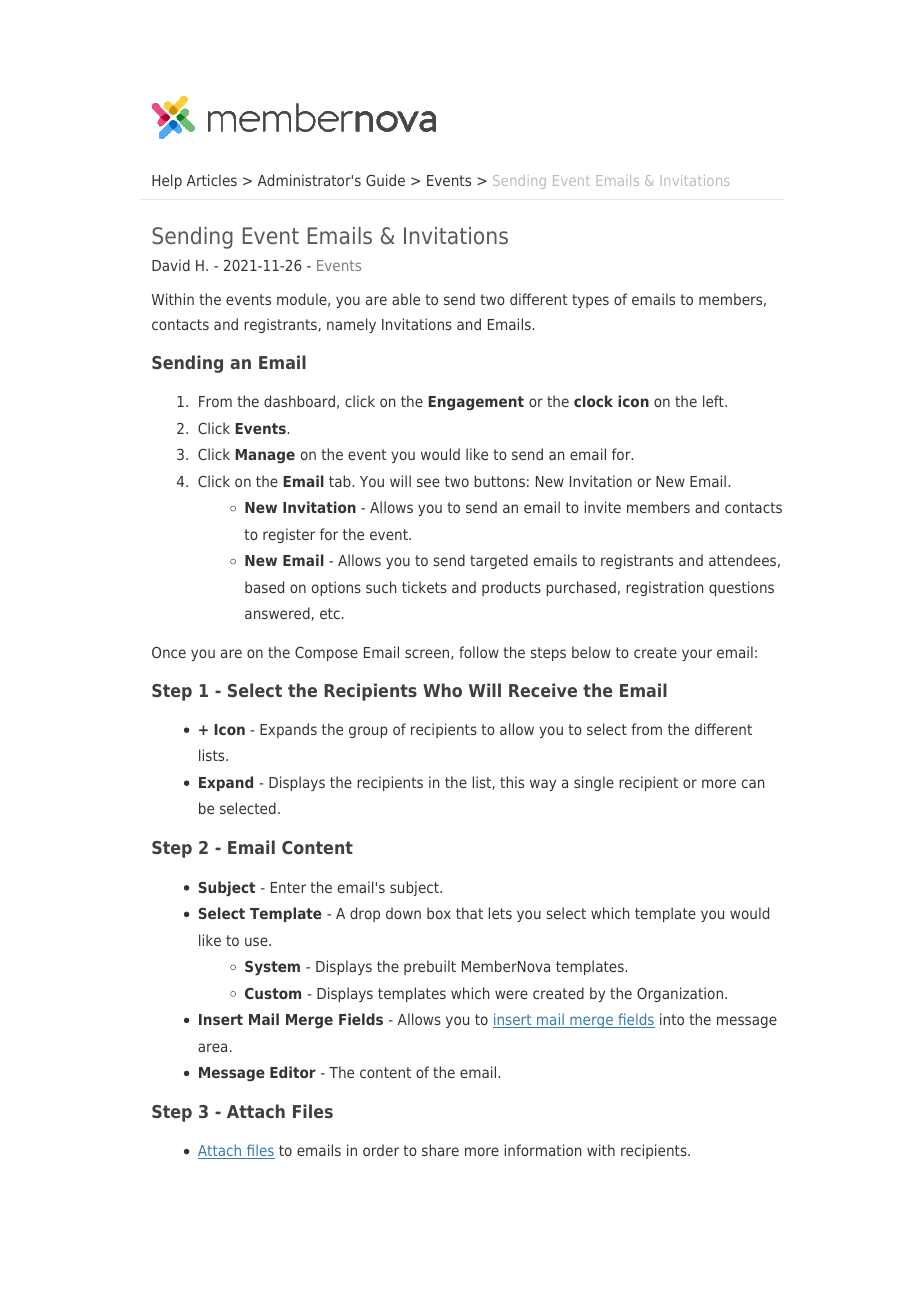  What do you see at coordinates (169, 652) in the screenshot?
I see `Once` at bounding box center [169, 652].
